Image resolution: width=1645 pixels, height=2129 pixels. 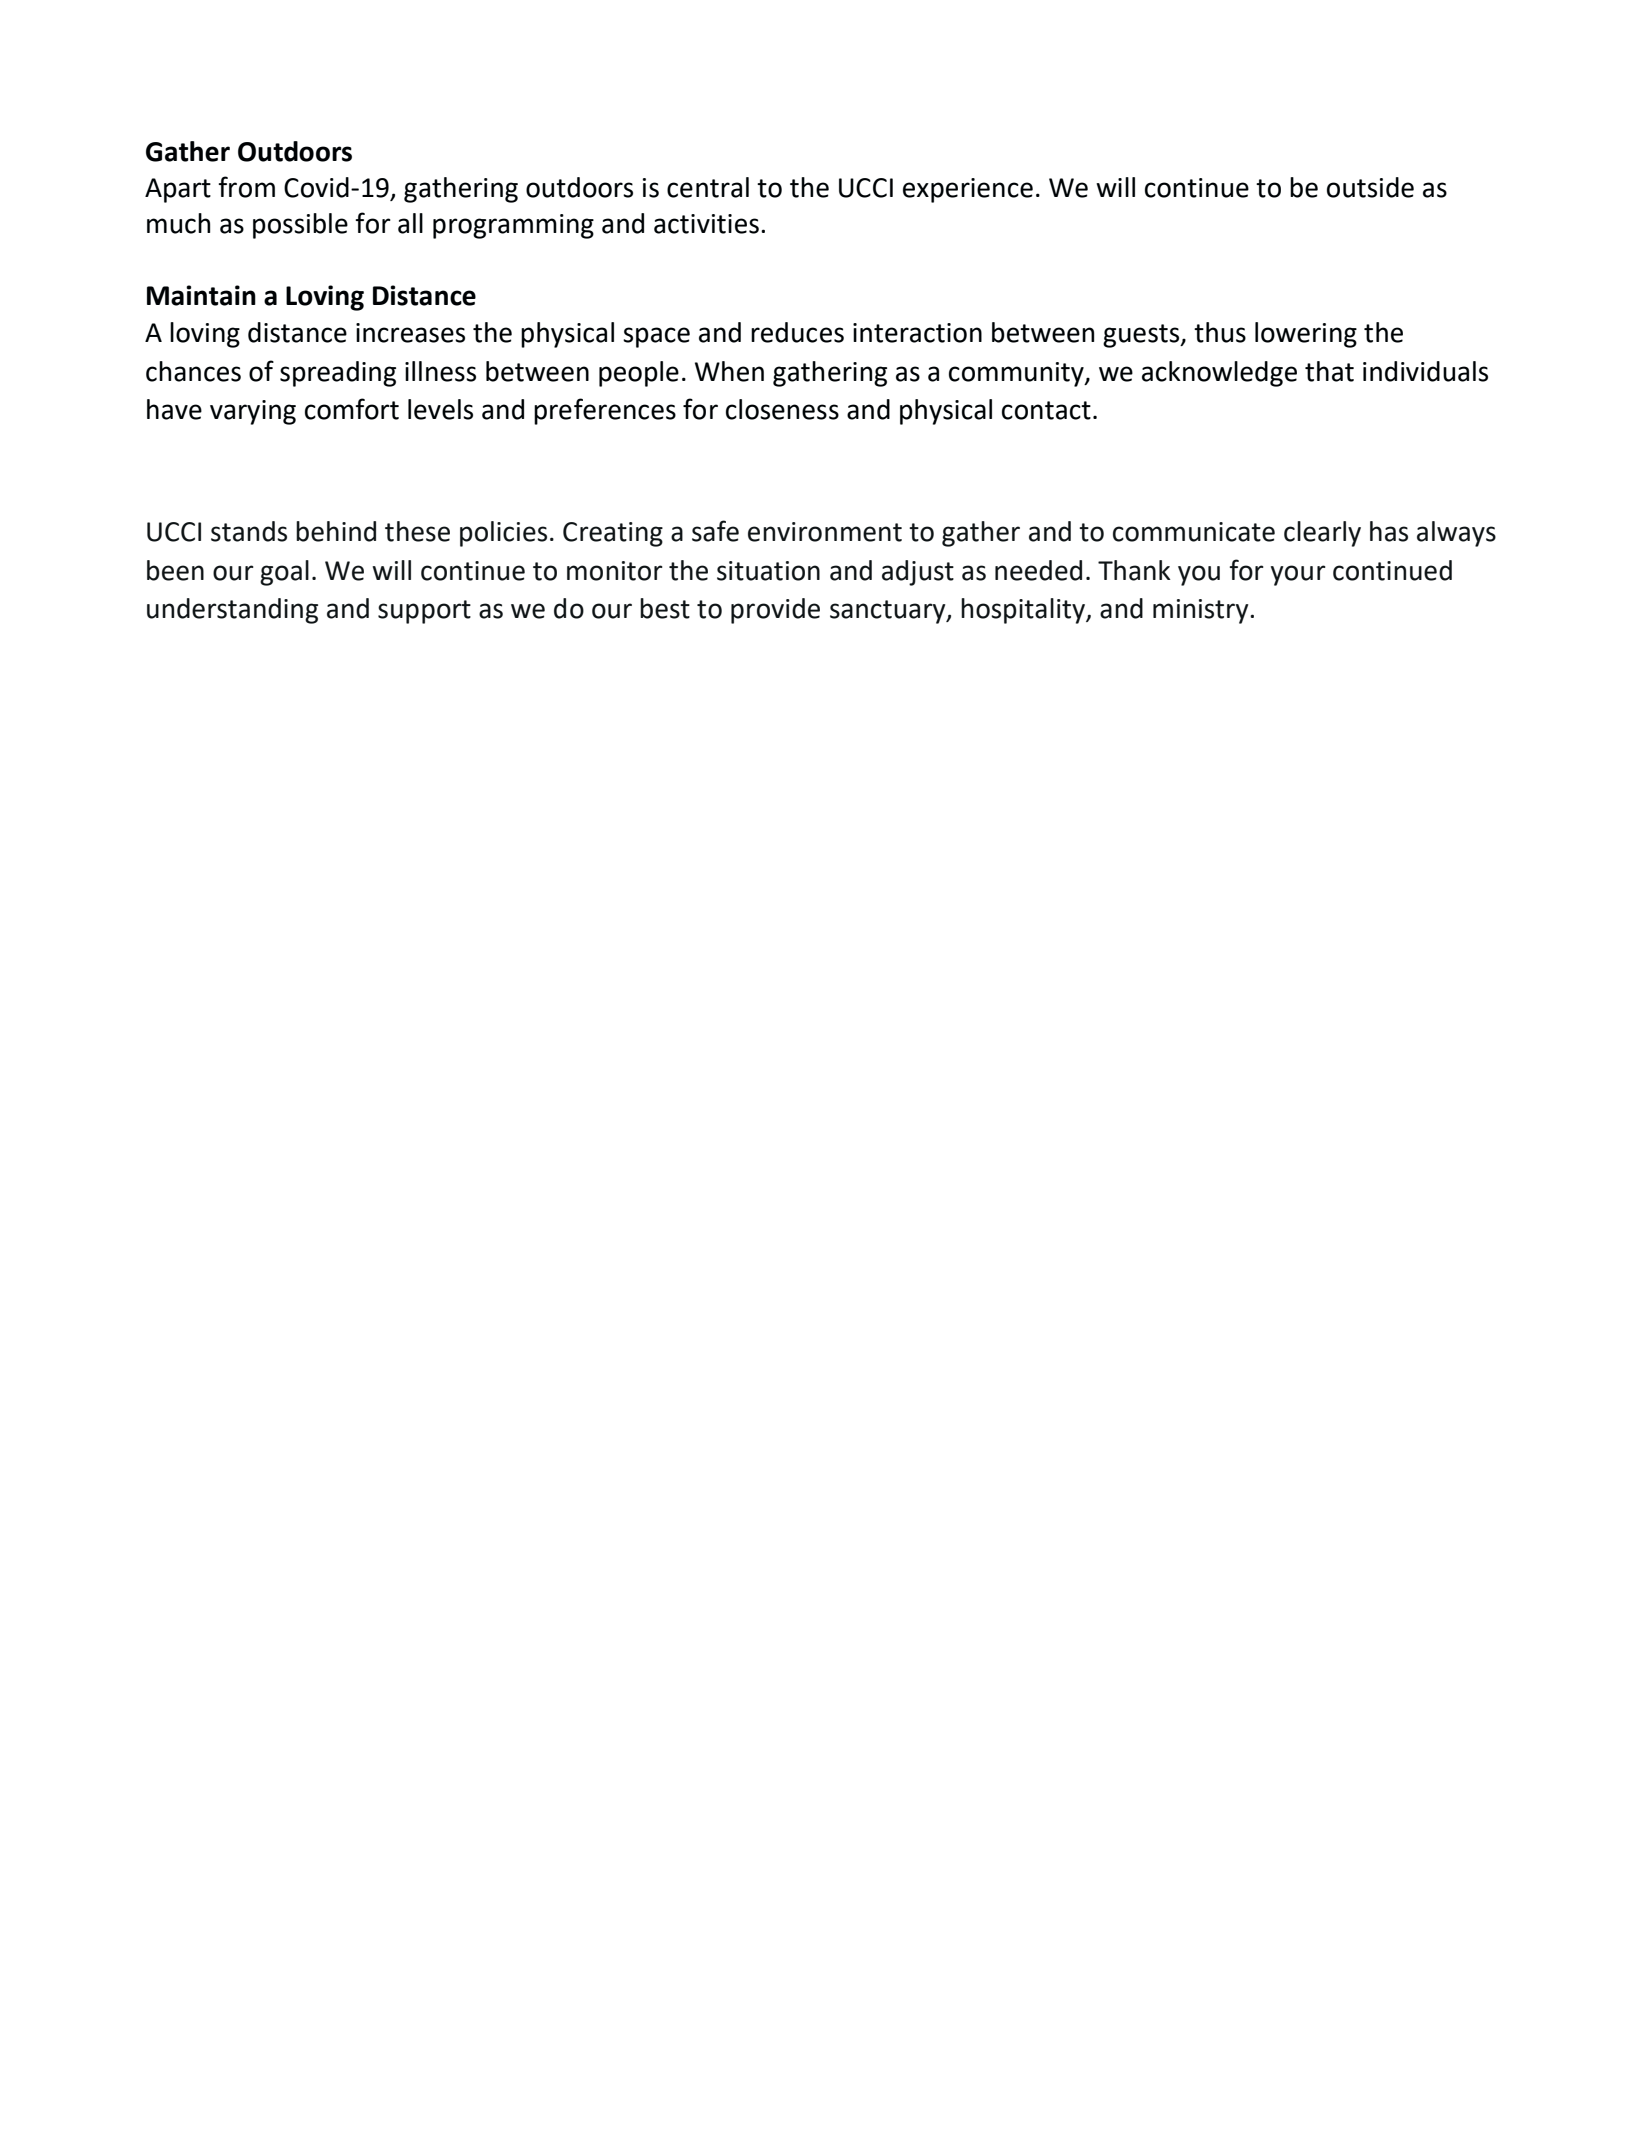 I want to click on outside, so click(x=1370, y=187).
